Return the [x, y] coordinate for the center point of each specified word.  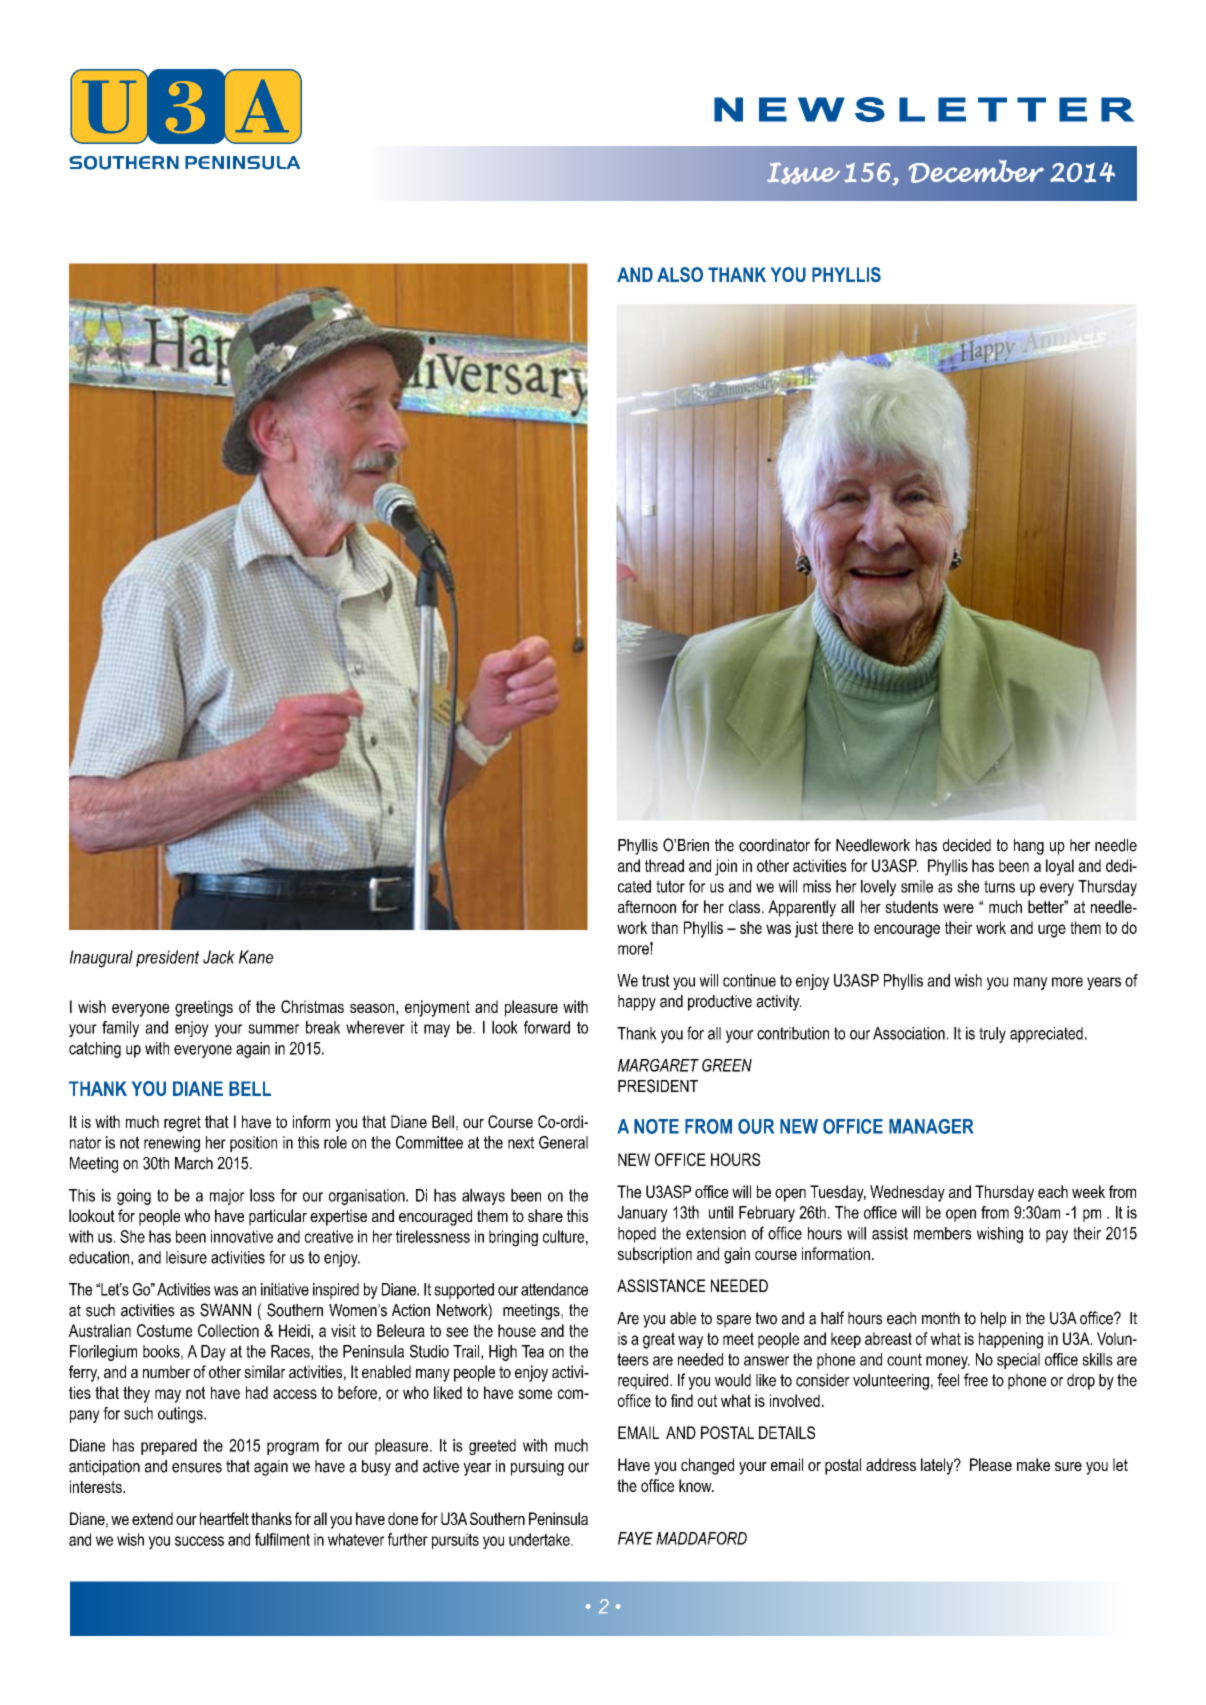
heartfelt [224, 1518]
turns [999, 886]
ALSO [680, 274]
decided [967, 845]
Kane [256, 957]
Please [991, 1464]
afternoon [647, 906]
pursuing [537, 1468]
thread [664, 865]
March [194, 1163]
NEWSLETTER [924, 109]
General [563, 1142]
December [976, 171]
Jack [219, 957]
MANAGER [931, 1126]
